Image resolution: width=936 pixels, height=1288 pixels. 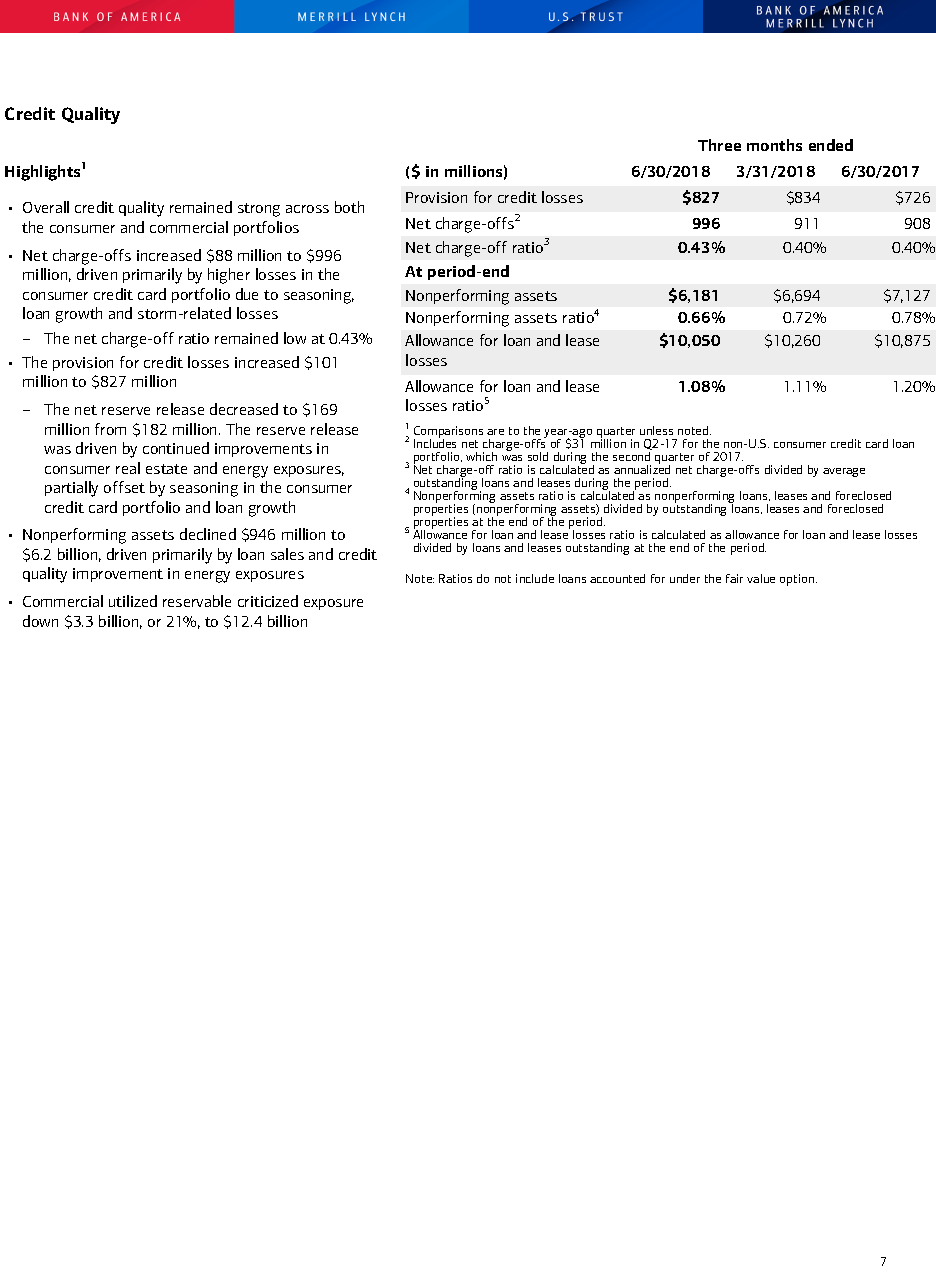 What do you see at coordinates (656, 430) in the screenshot?
I see `unless` at bounding box center [656, 430].
